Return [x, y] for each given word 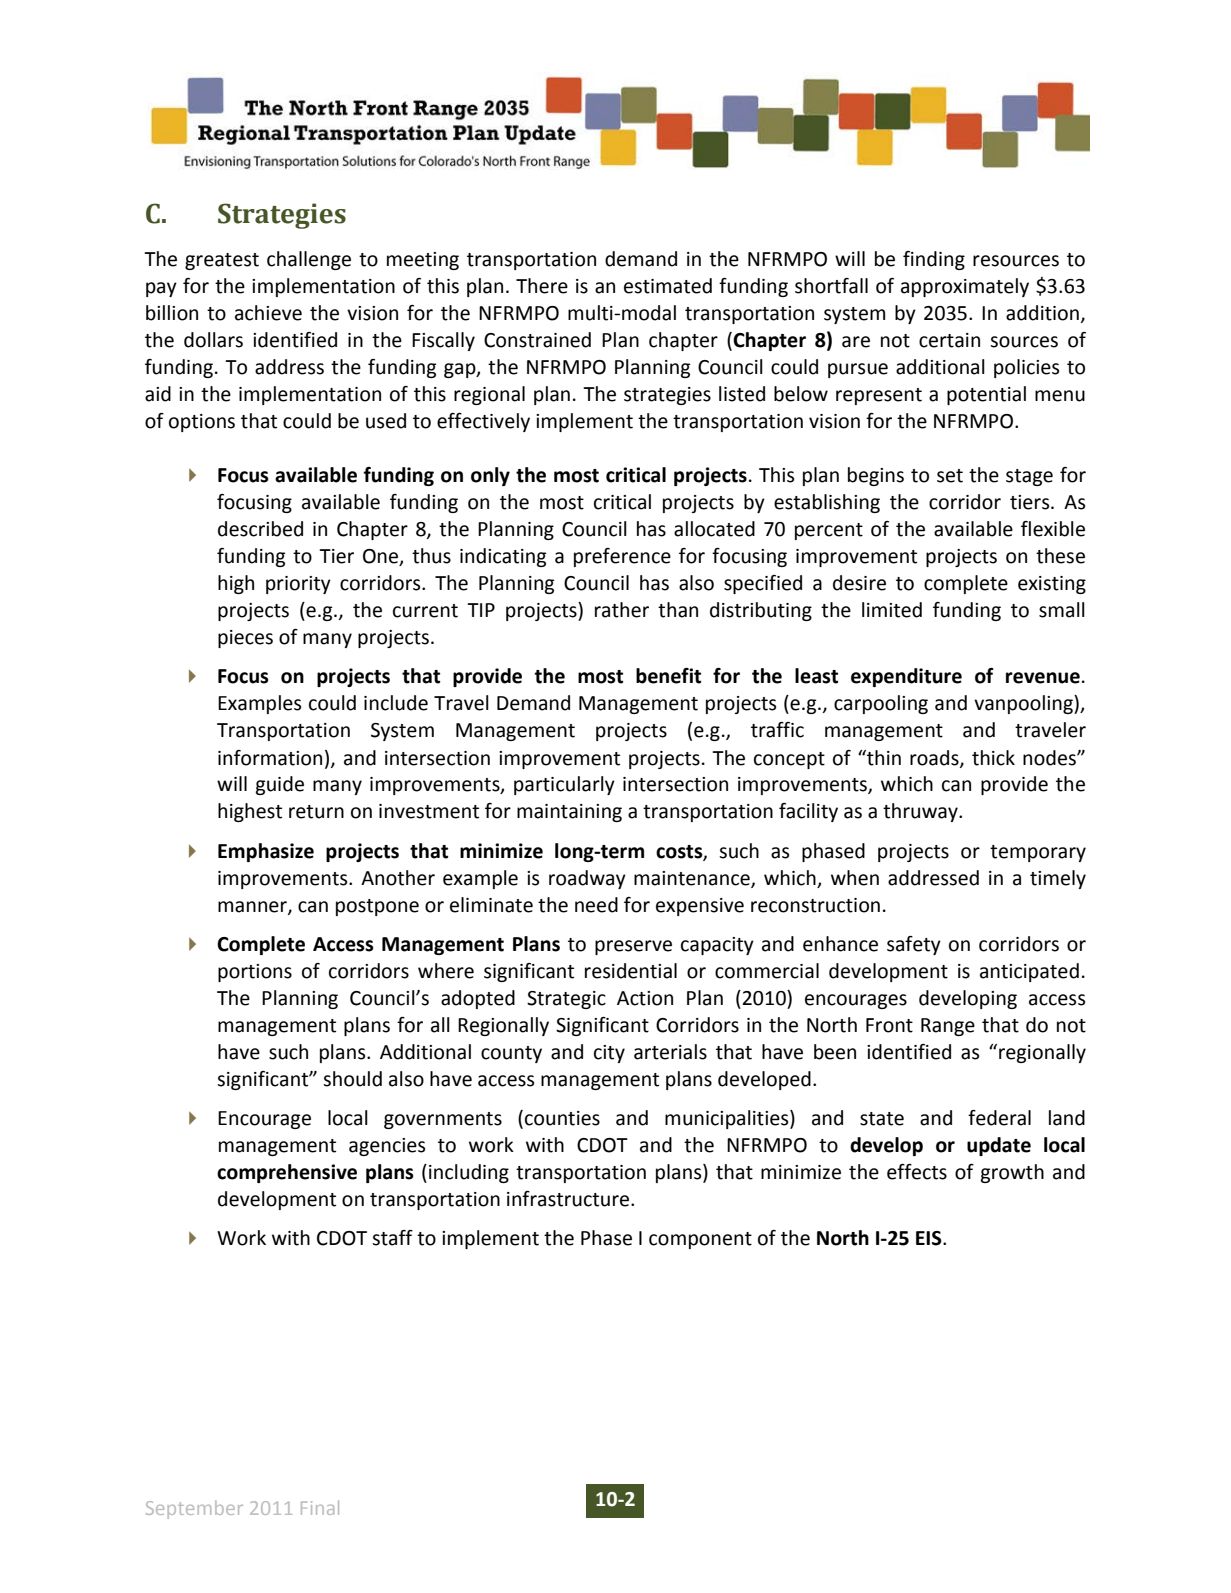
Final [320, 1507]
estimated [668, 286]
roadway [587, 879]
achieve [268, 313]
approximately [965, 287]
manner [253, 907]
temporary [1038, 853]
